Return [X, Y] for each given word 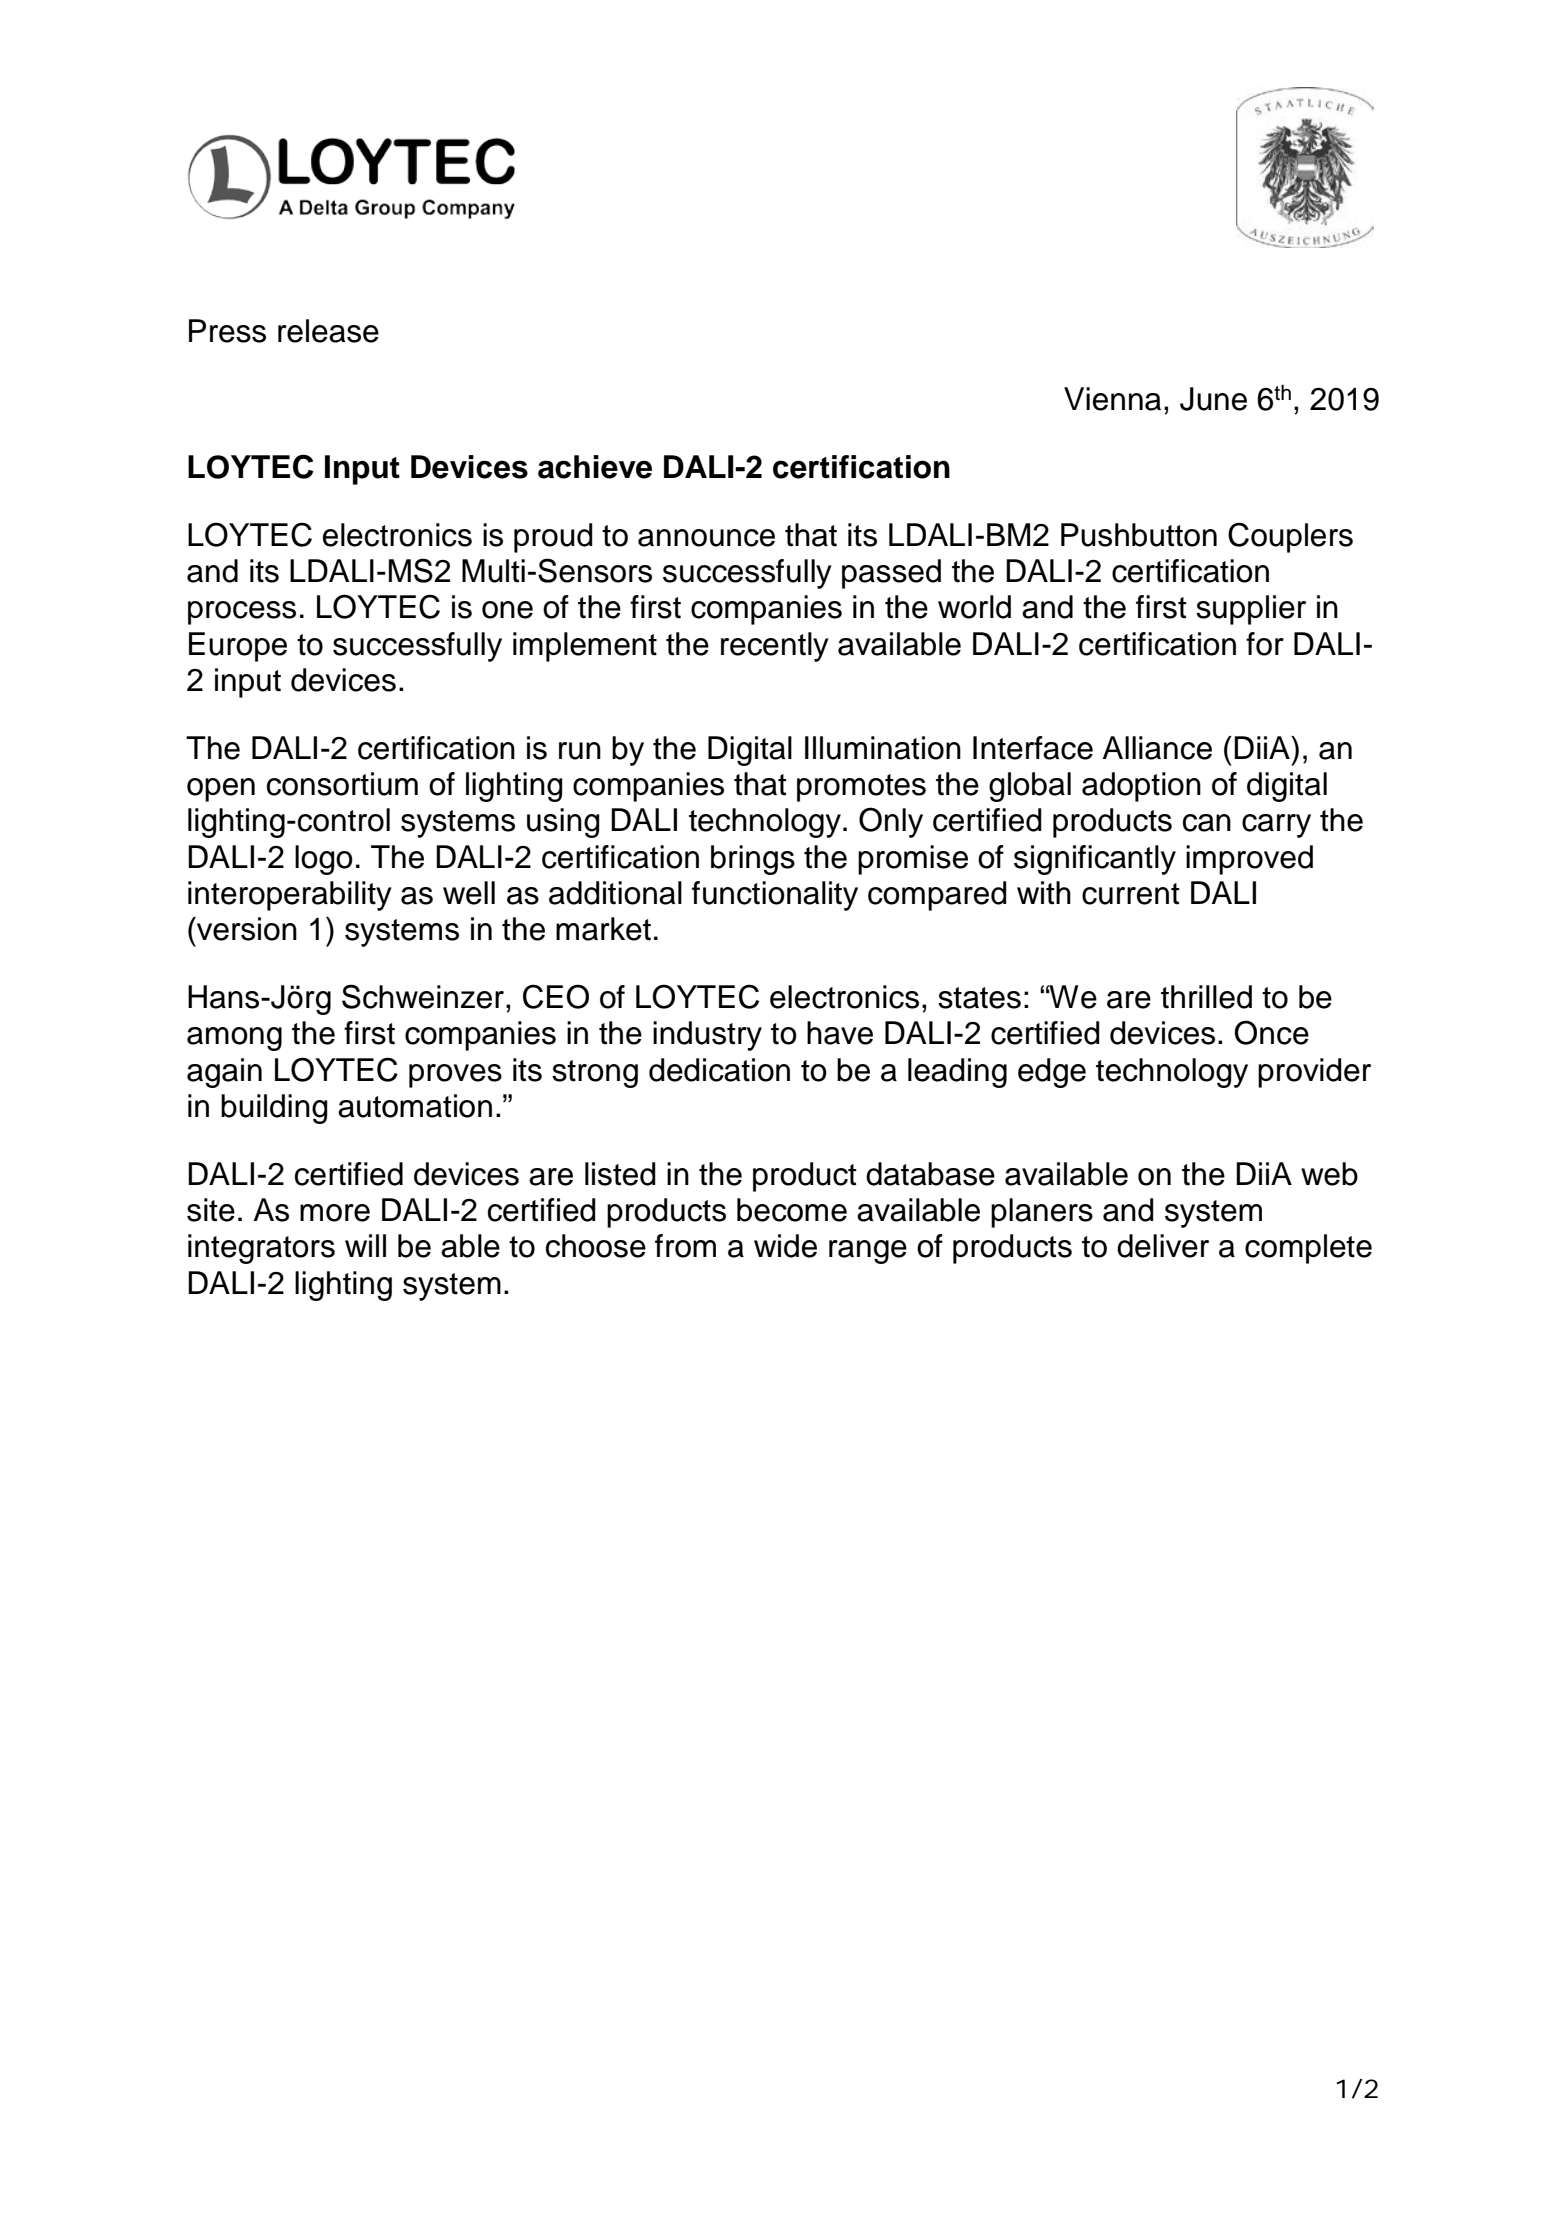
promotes [861, 788]
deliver [1163, 1246]
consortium [342, 784]
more [335, 1213]
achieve [595, 467]
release [328, 331]
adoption [1141, 787]
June [1213, 399]
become [792, 1210]
